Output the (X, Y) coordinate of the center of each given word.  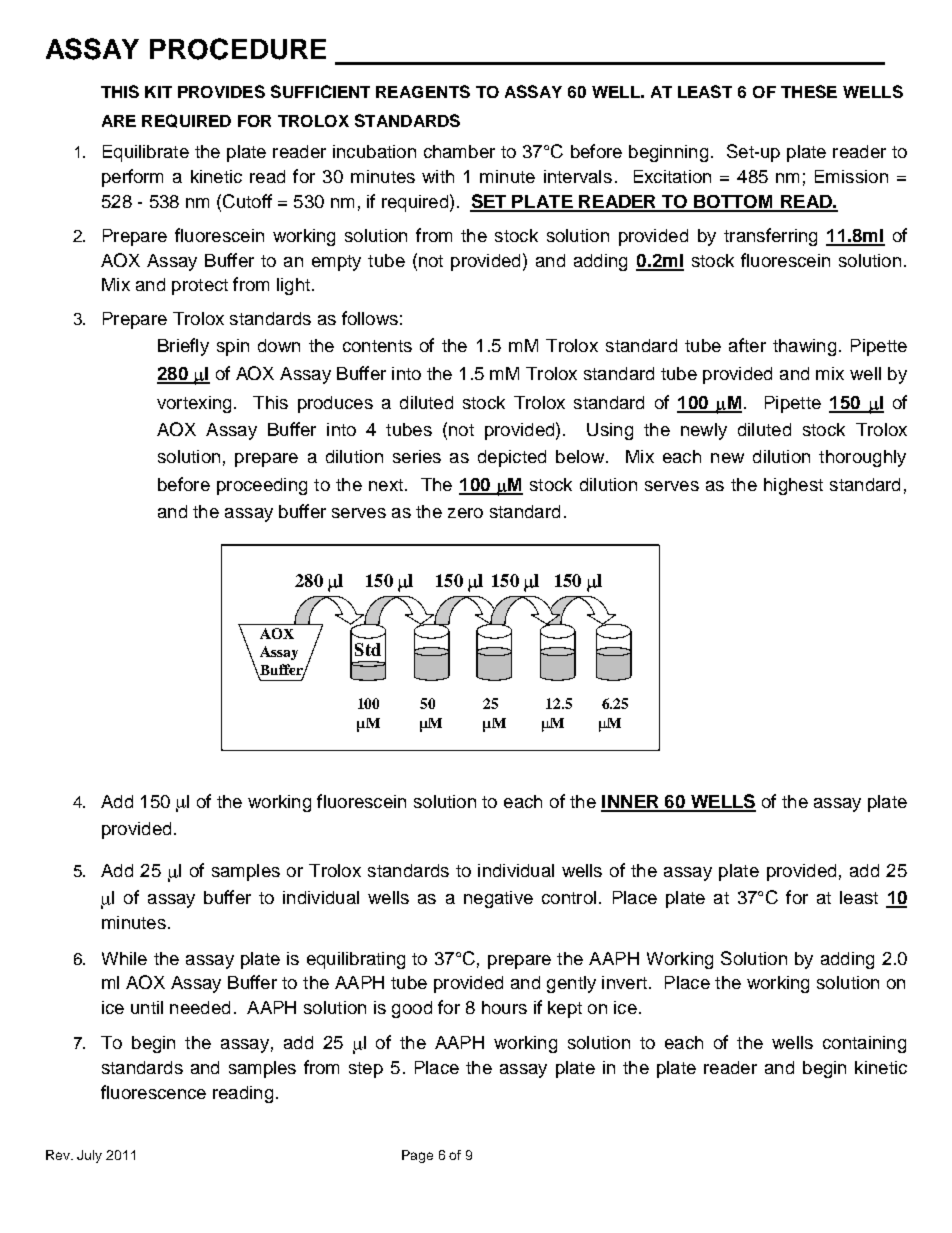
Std (368, 649)
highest (793, 486)
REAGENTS (423, 91)
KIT (158, 92)
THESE (809, 91)
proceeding (262, 486)
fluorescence (153, 1092)
